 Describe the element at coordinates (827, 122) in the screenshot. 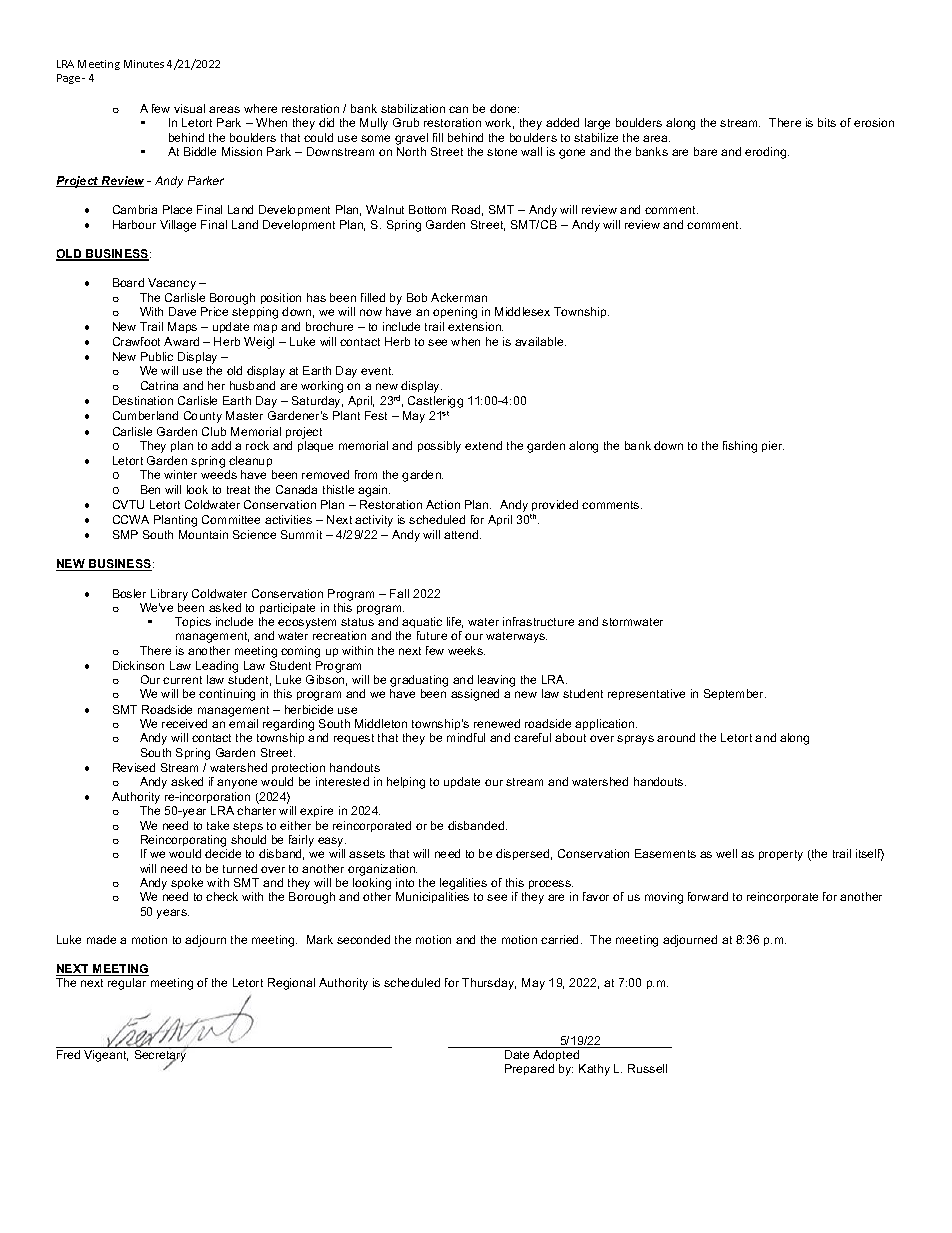

I see `bits` at that location.
